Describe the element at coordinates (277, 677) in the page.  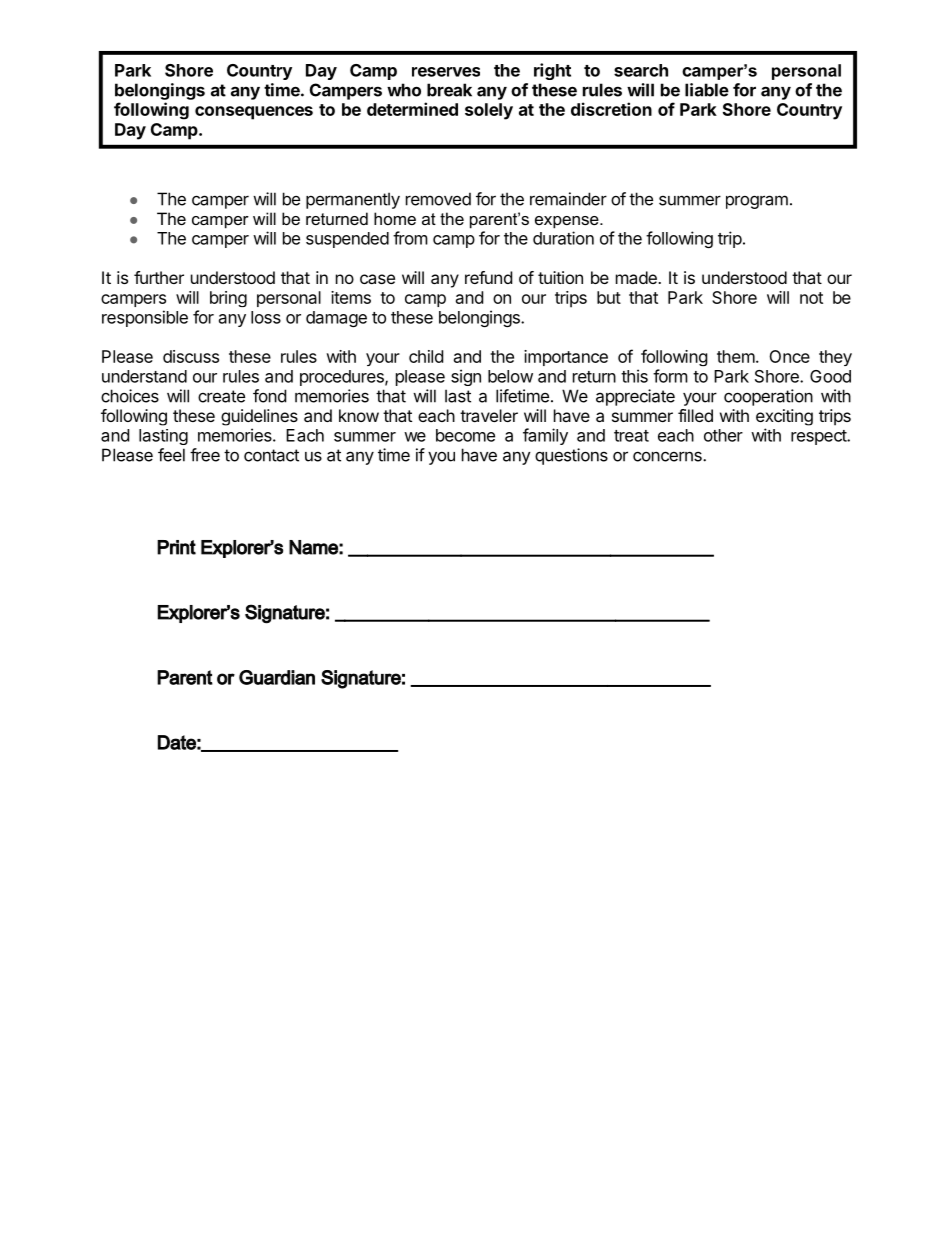
I see `Guardian` at that location.
